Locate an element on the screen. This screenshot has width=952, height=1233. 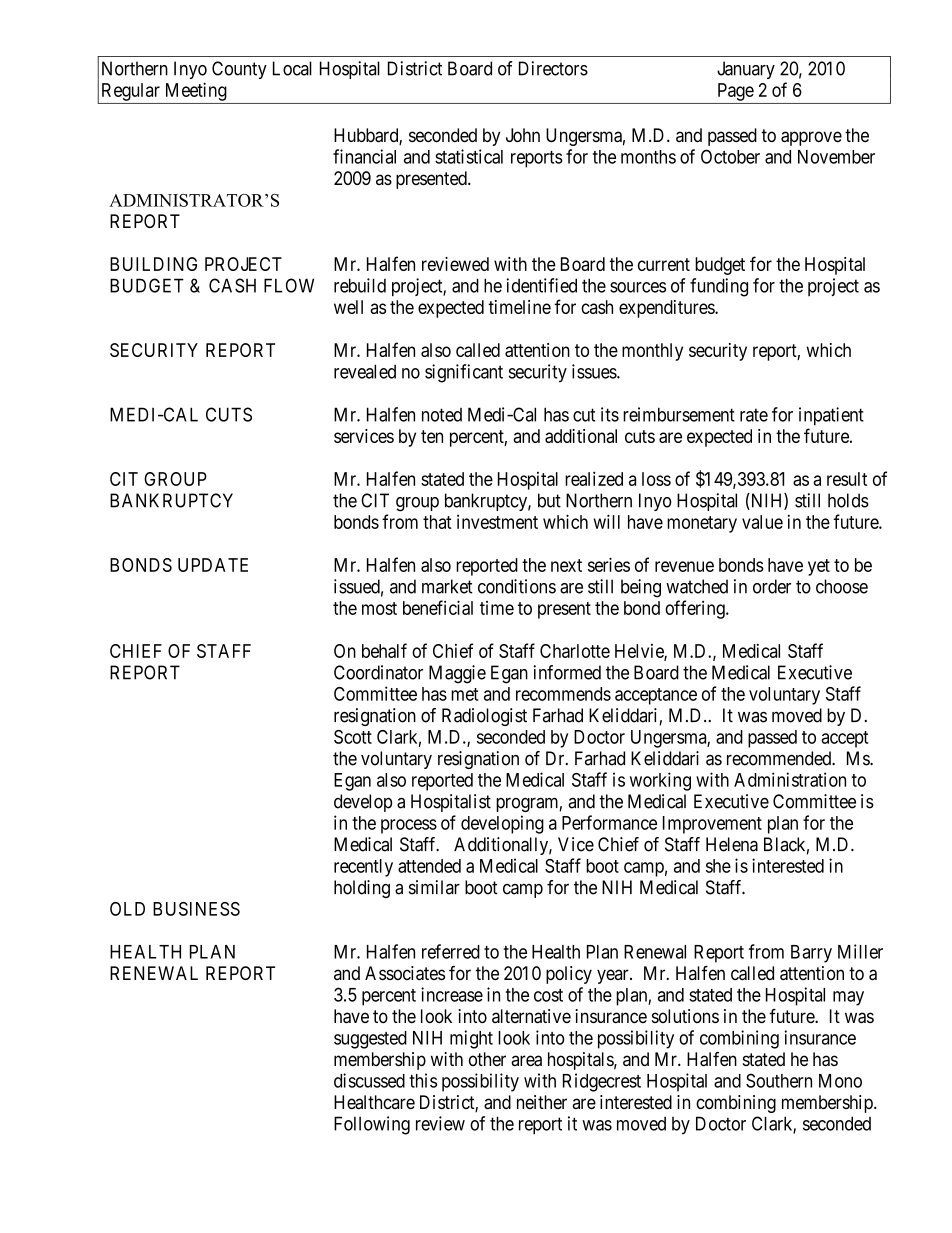
discussed is located at coordinates (369, 1080).
